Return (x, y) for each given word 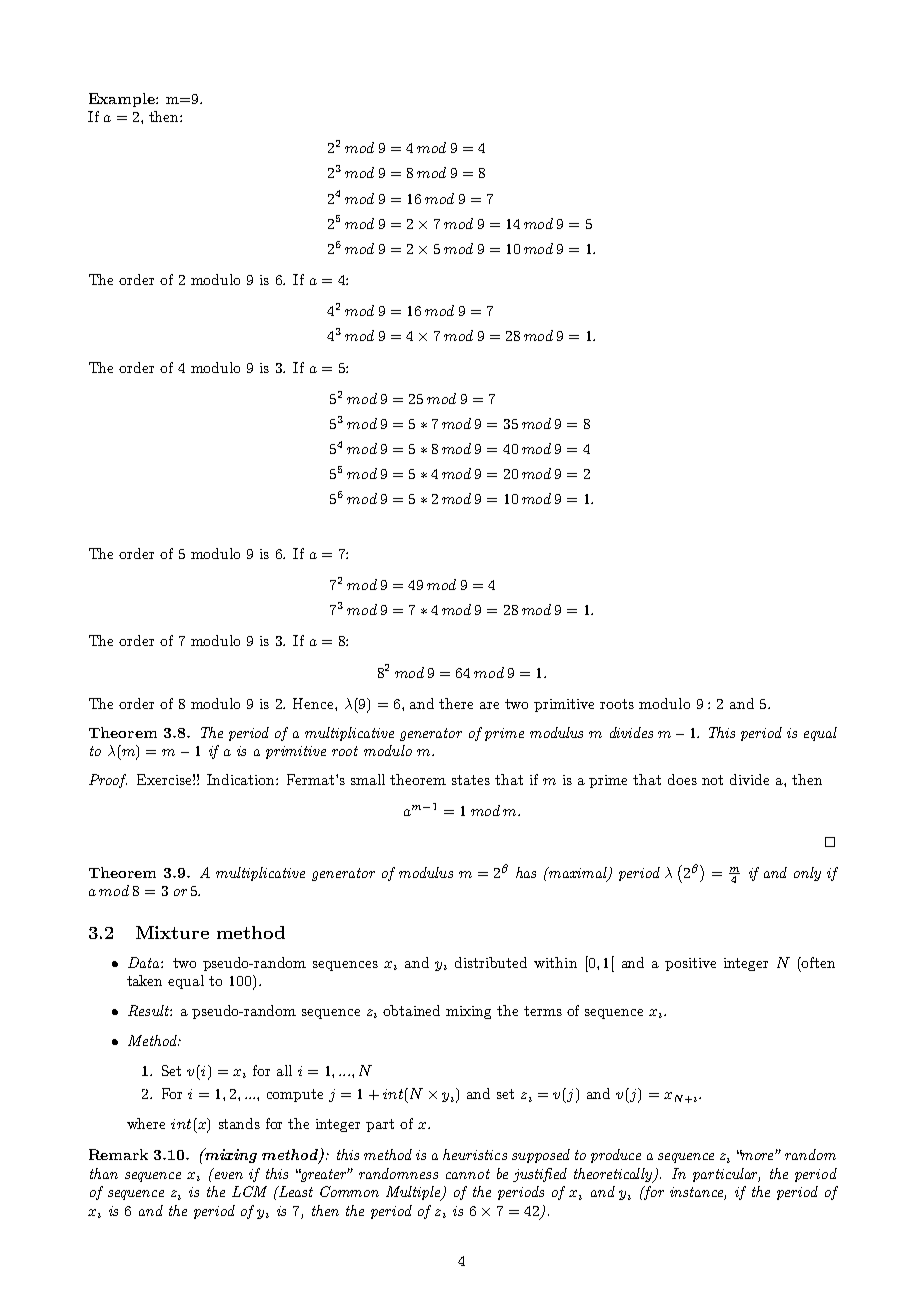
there (456, 703)
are (489, 705)
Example (123, 100)
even (229, 1175)
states (471, 780)
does (682, 779)
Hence (314, 703)
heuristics (475, 1154)
